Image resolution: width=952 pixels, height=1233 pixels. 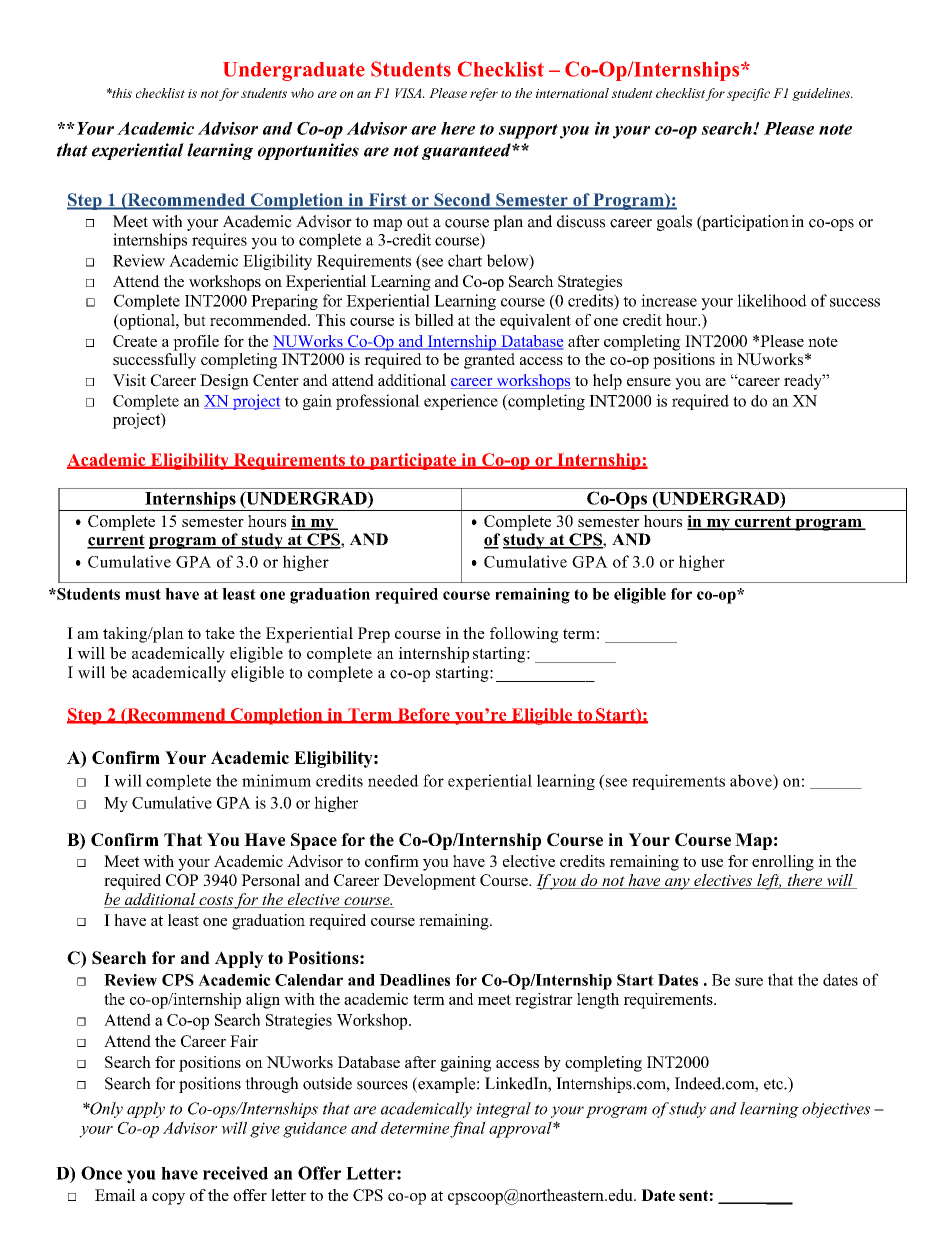 I want to click on profile, so click(x=196, y=343).
